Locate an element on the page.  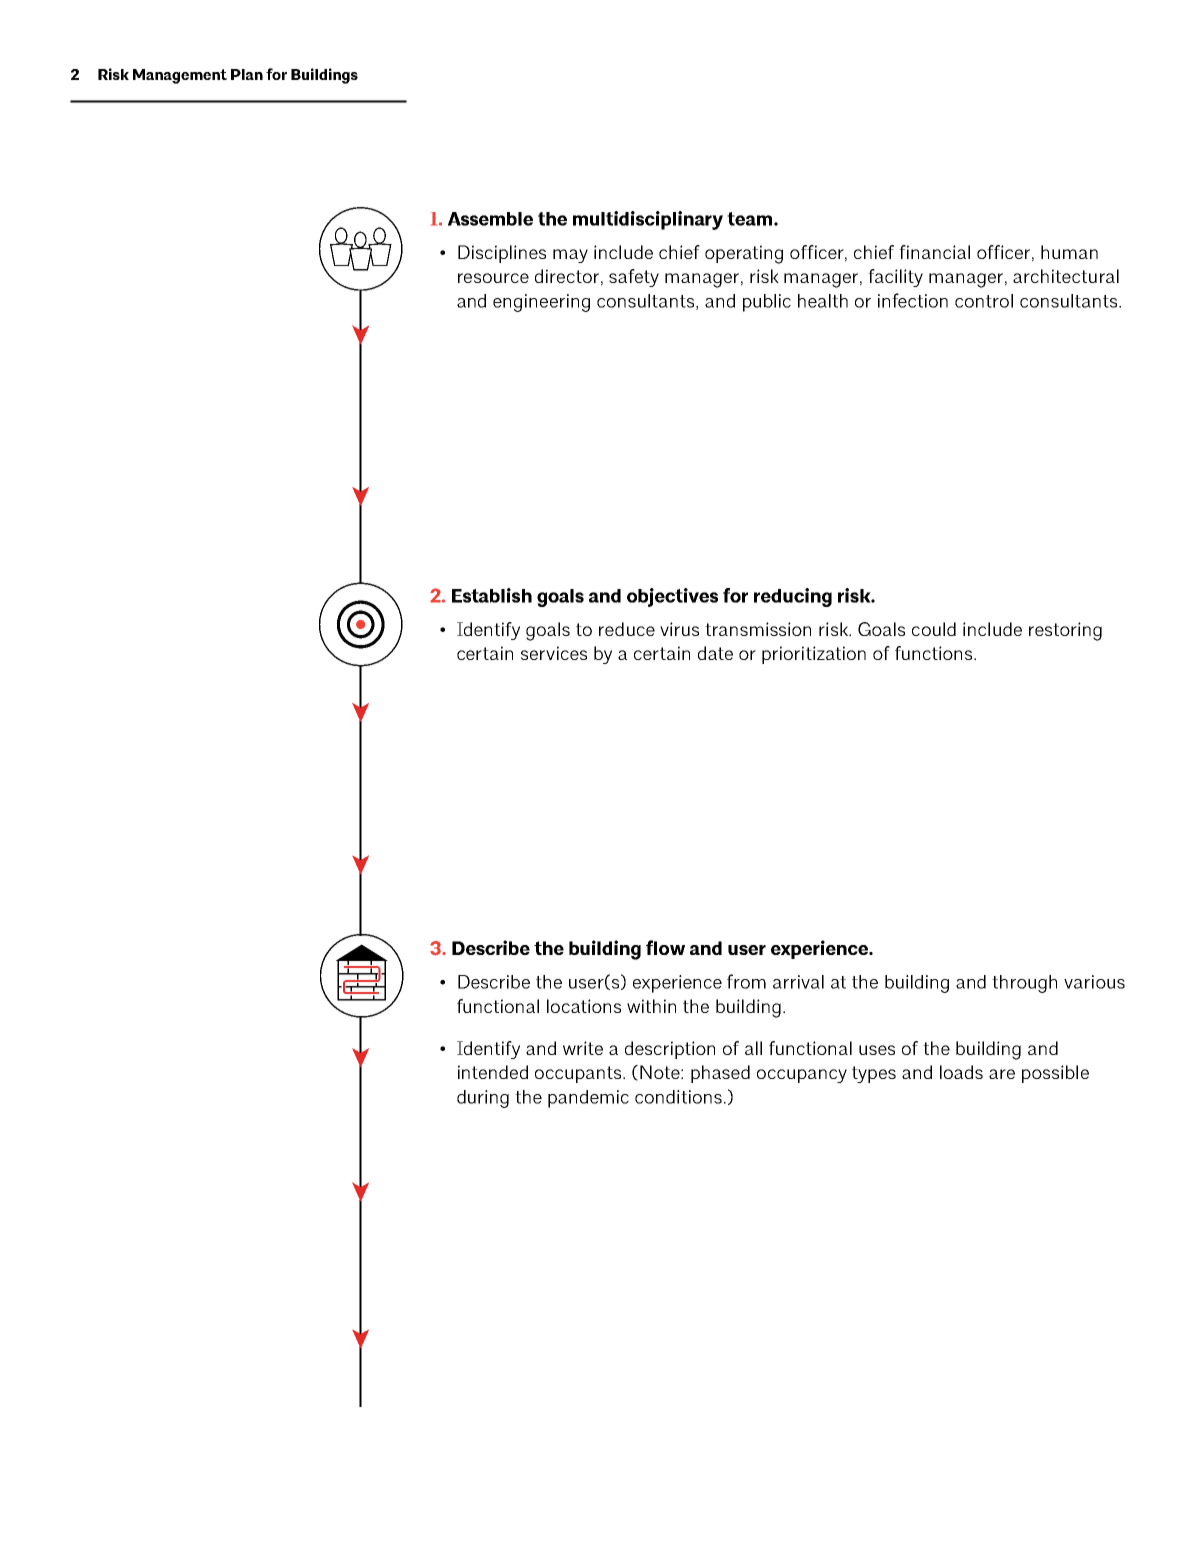
multidisciplinary is located at coordinates (648, 220).
